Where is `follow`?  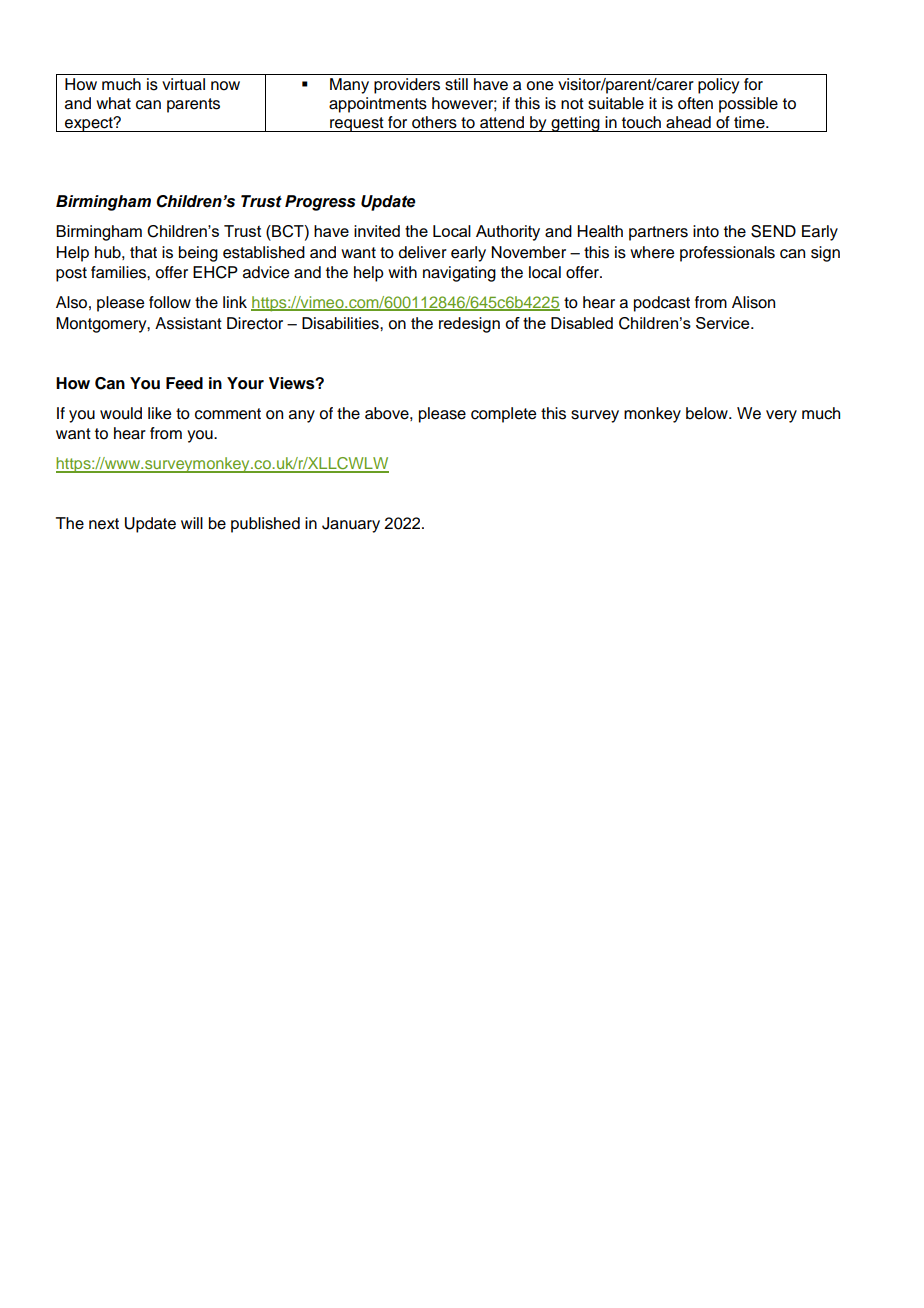 follow is located at coordinates (170, 302).
